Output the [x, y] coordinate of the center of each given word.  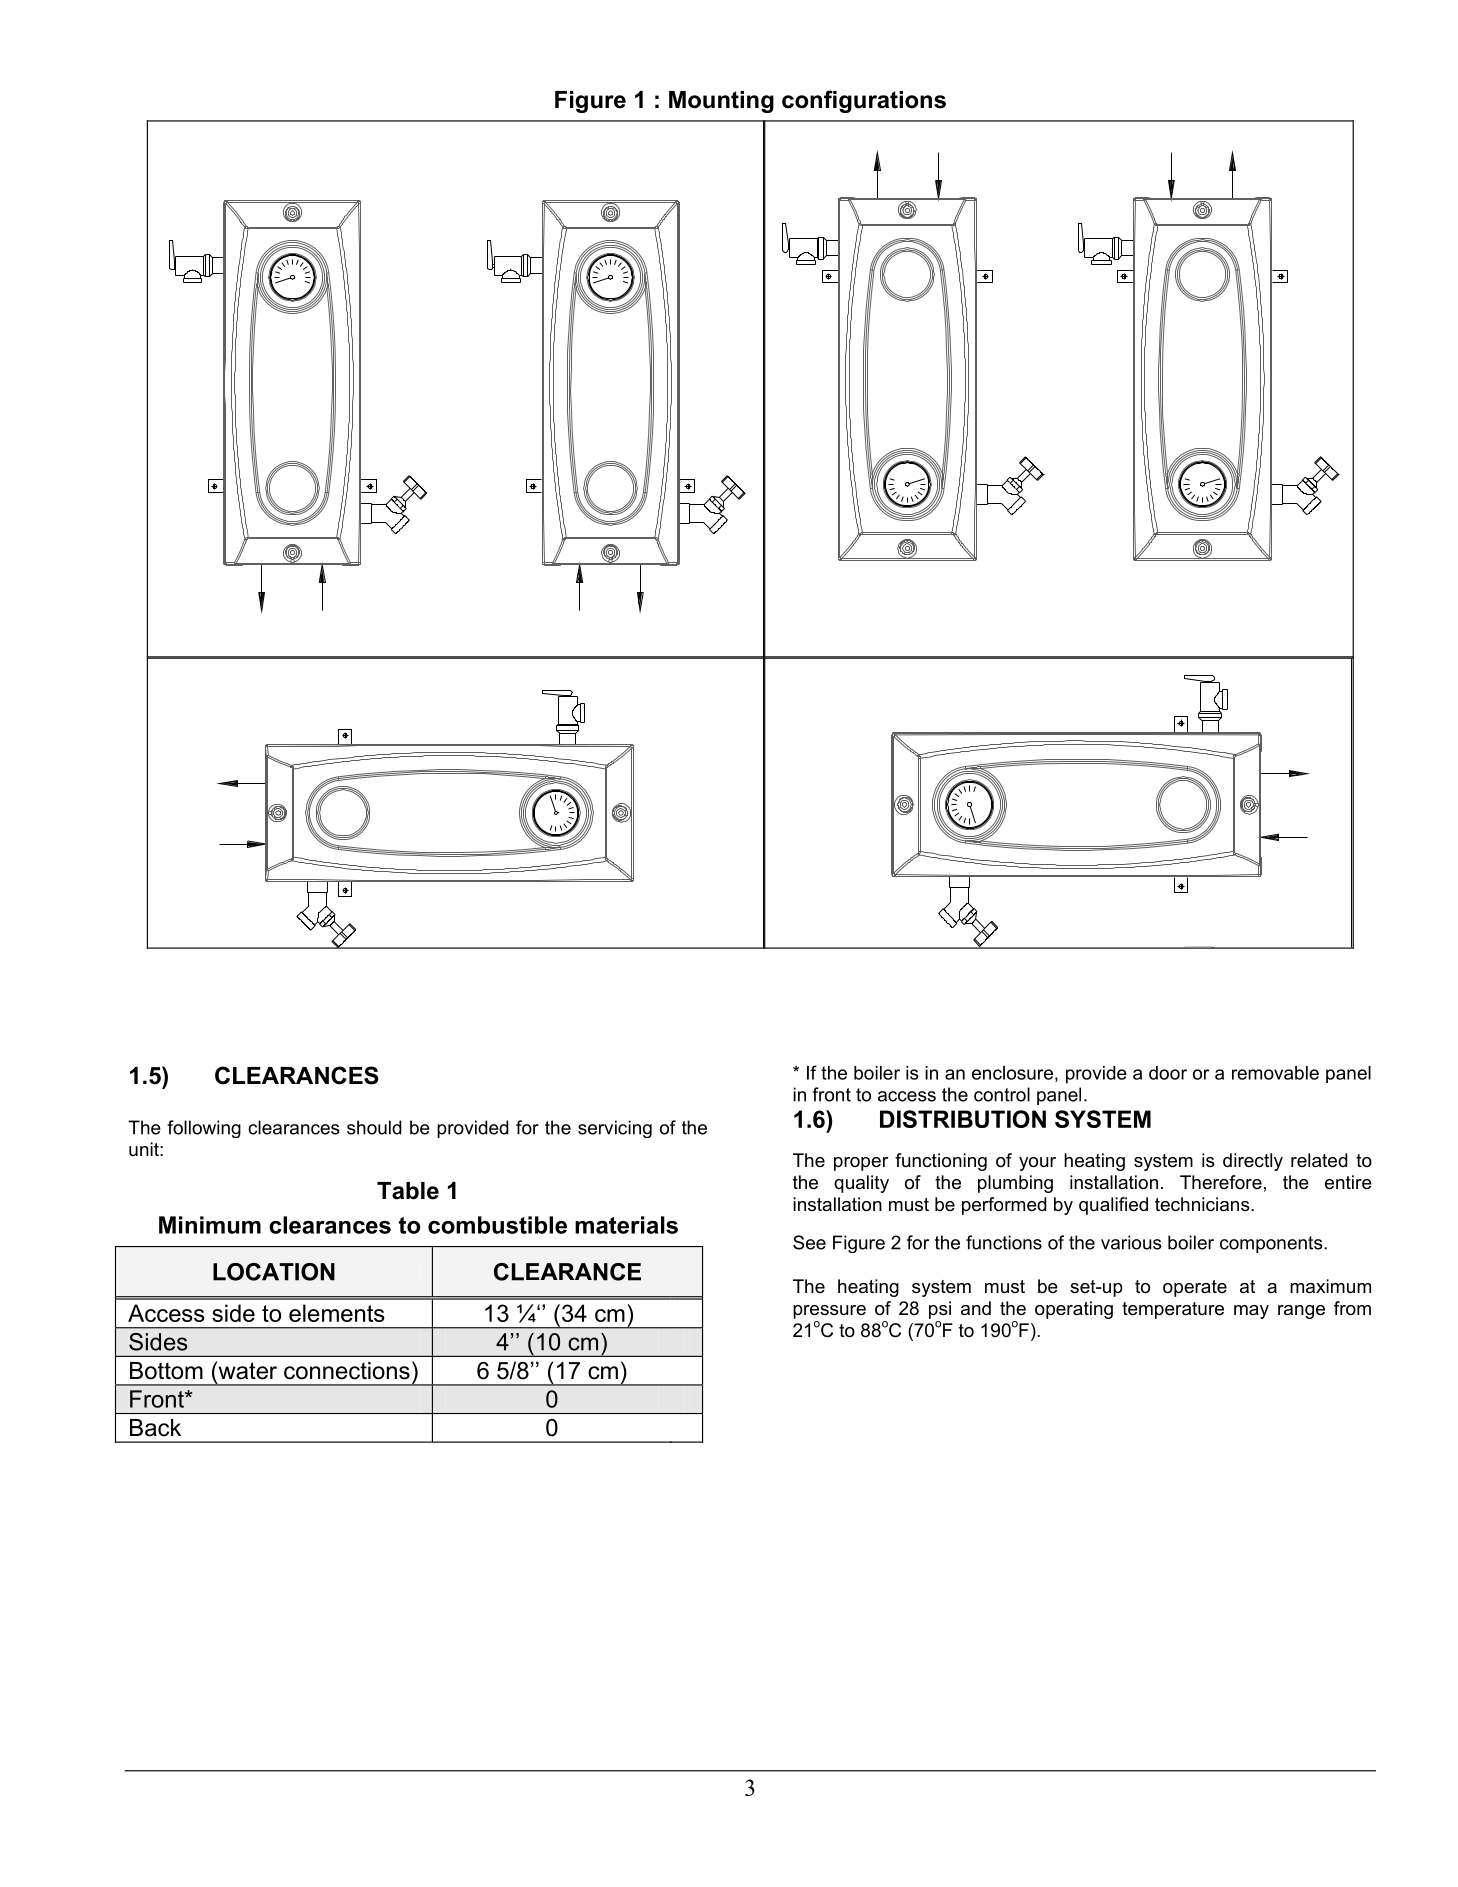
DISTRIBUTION [963, 1119]
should [374, 1127]
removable [1275, 1073]
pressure [829, 1312]
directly [1253, 1162]
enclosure [1012, 1073]
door [1168, 1073]
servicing [615, 1129]
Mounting [721, 102]
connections [347, 1371]
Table [408, 1191]
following [204, 1129]
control [1002, 1094]
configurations [864, 101]
